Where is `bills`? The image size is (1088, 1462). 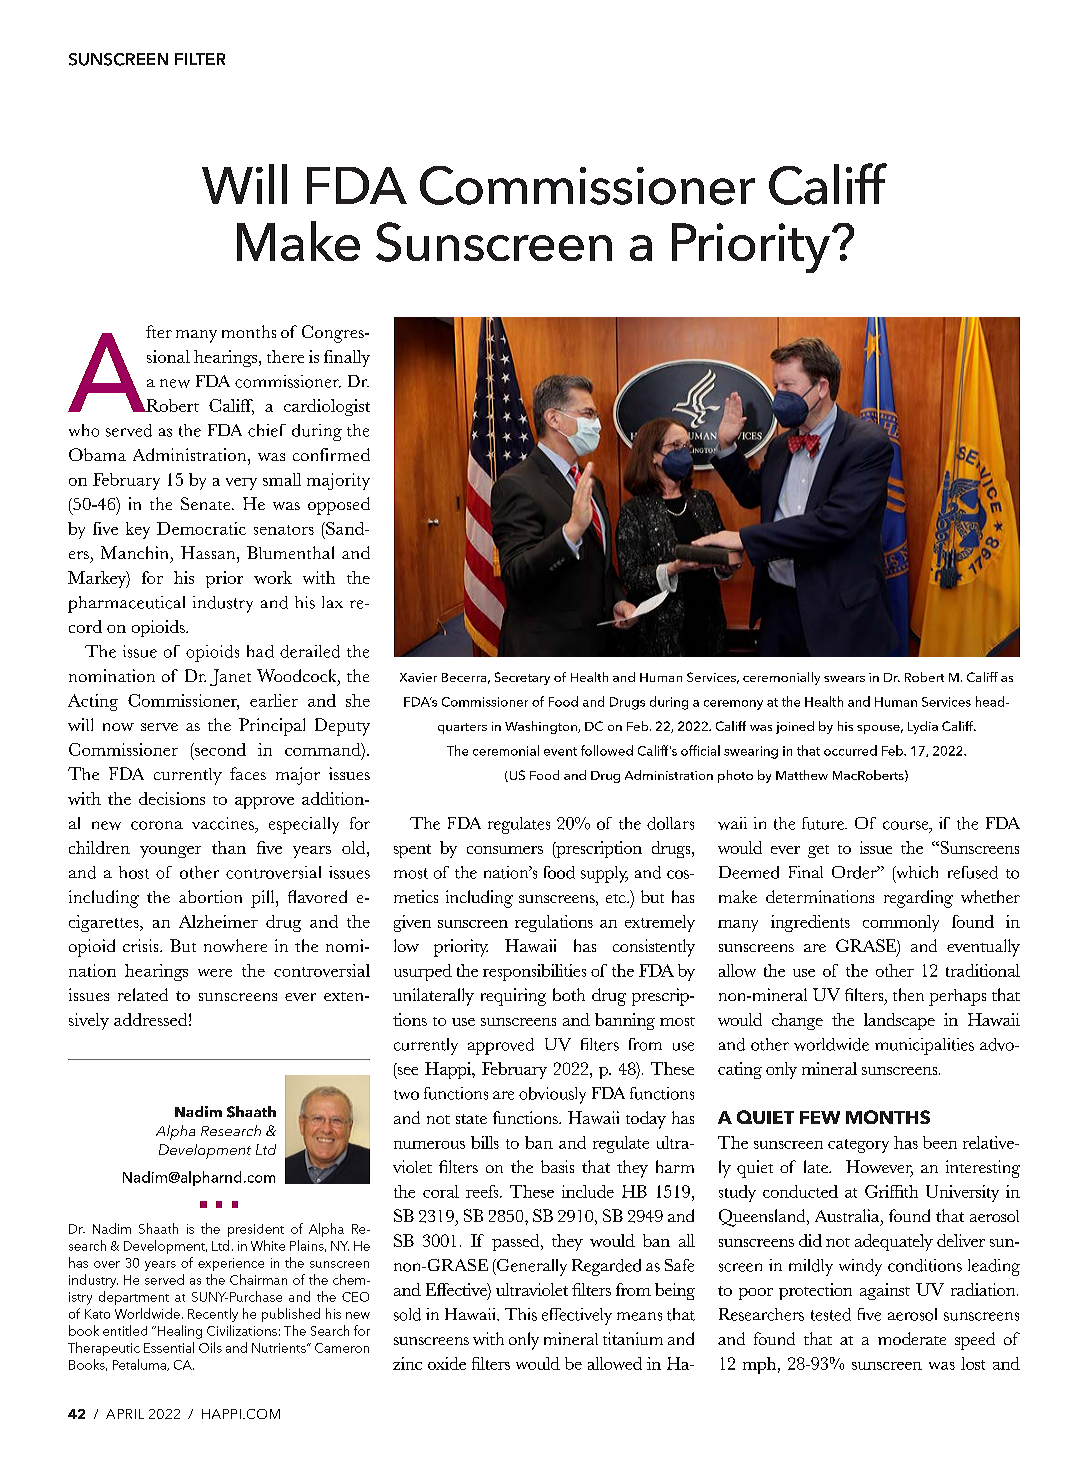
bills is located at coordinates (485, 1142).
